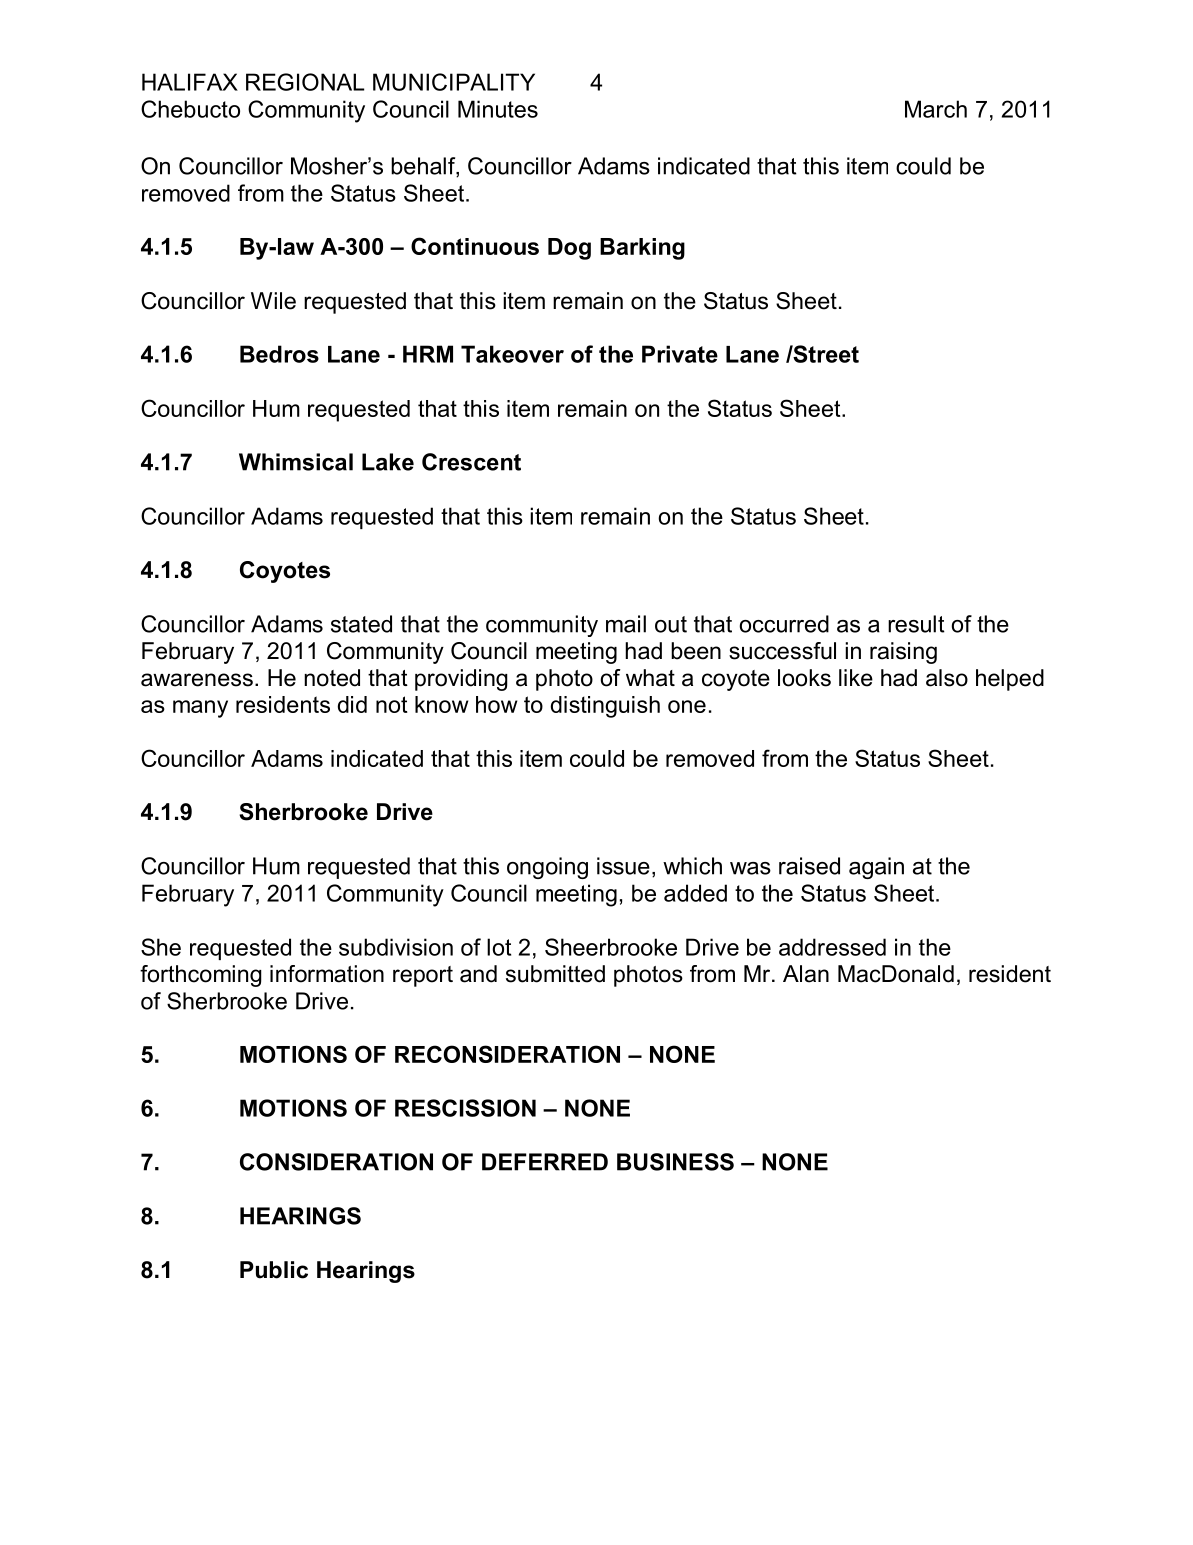 This screenshot has width=1193, height=1545. Describe the element at coordinates (605, 707) in the screenshot. I see `distinguish` at that location.
